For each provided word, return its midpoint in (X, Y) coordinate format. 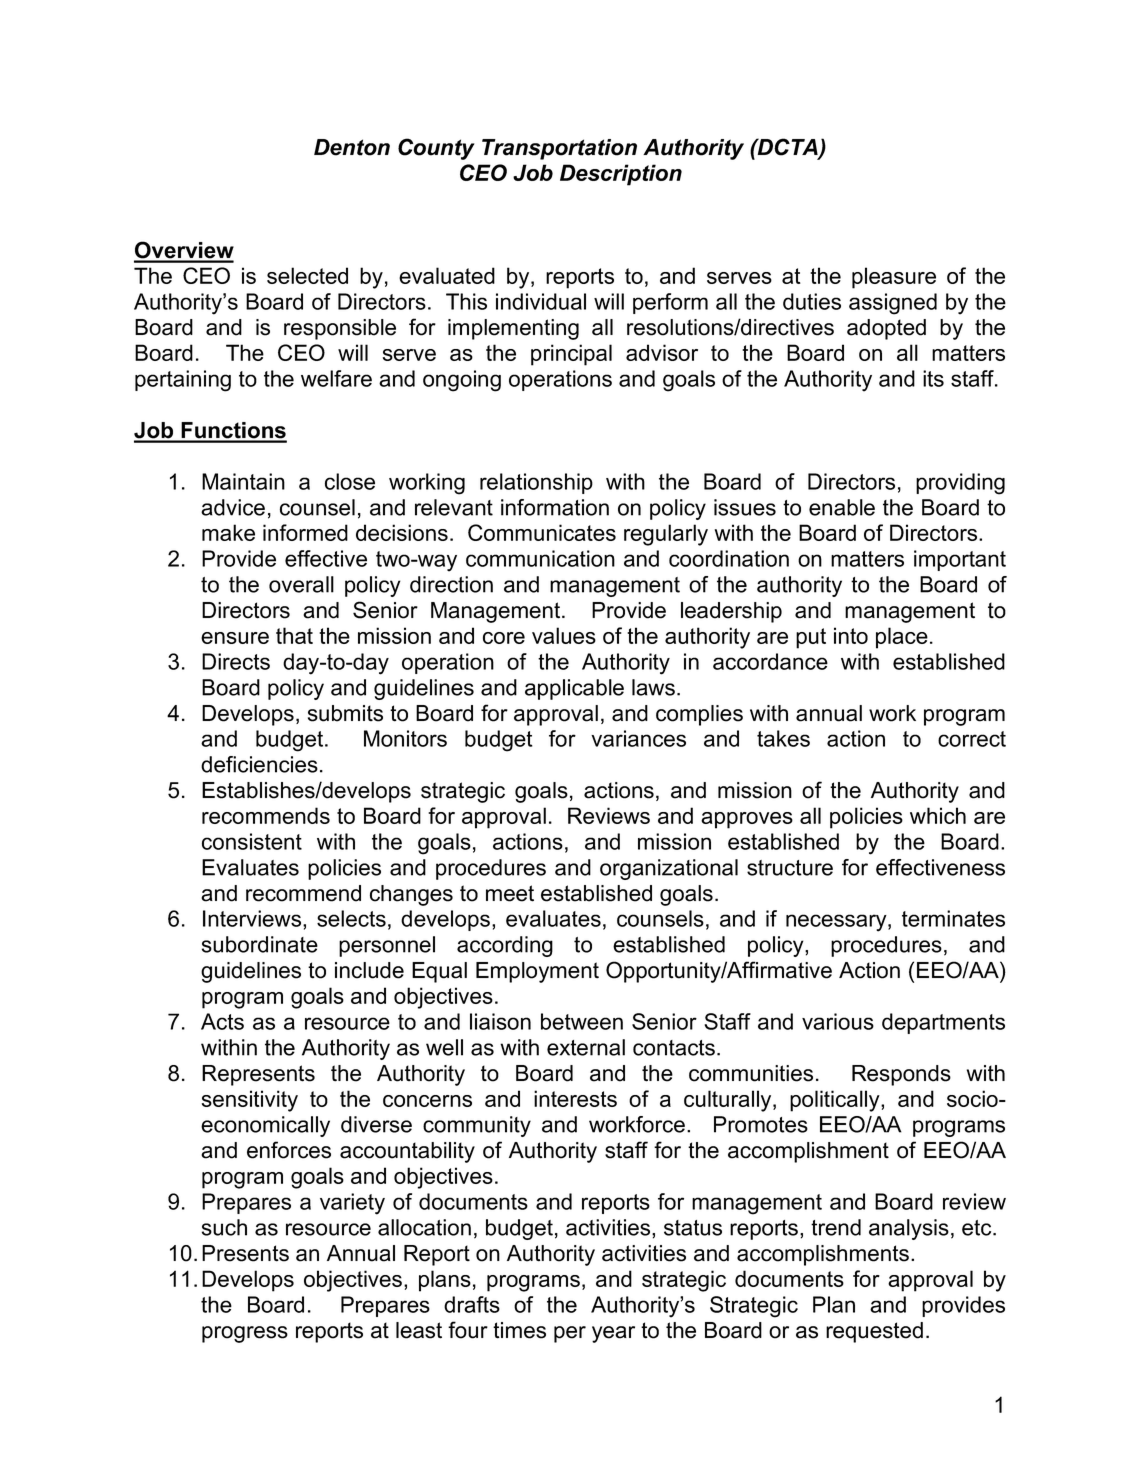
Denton (352, 147)
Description (621, 175)
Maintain (243, 481)
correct (972, 739)
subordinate (260, 944)
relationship (536, 483)
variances (638, 738)
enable (842, 507)
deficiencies (259, 764)
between (582, 1021)
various (838, 1021)
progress (245, 1334)
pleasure (894, 278)
